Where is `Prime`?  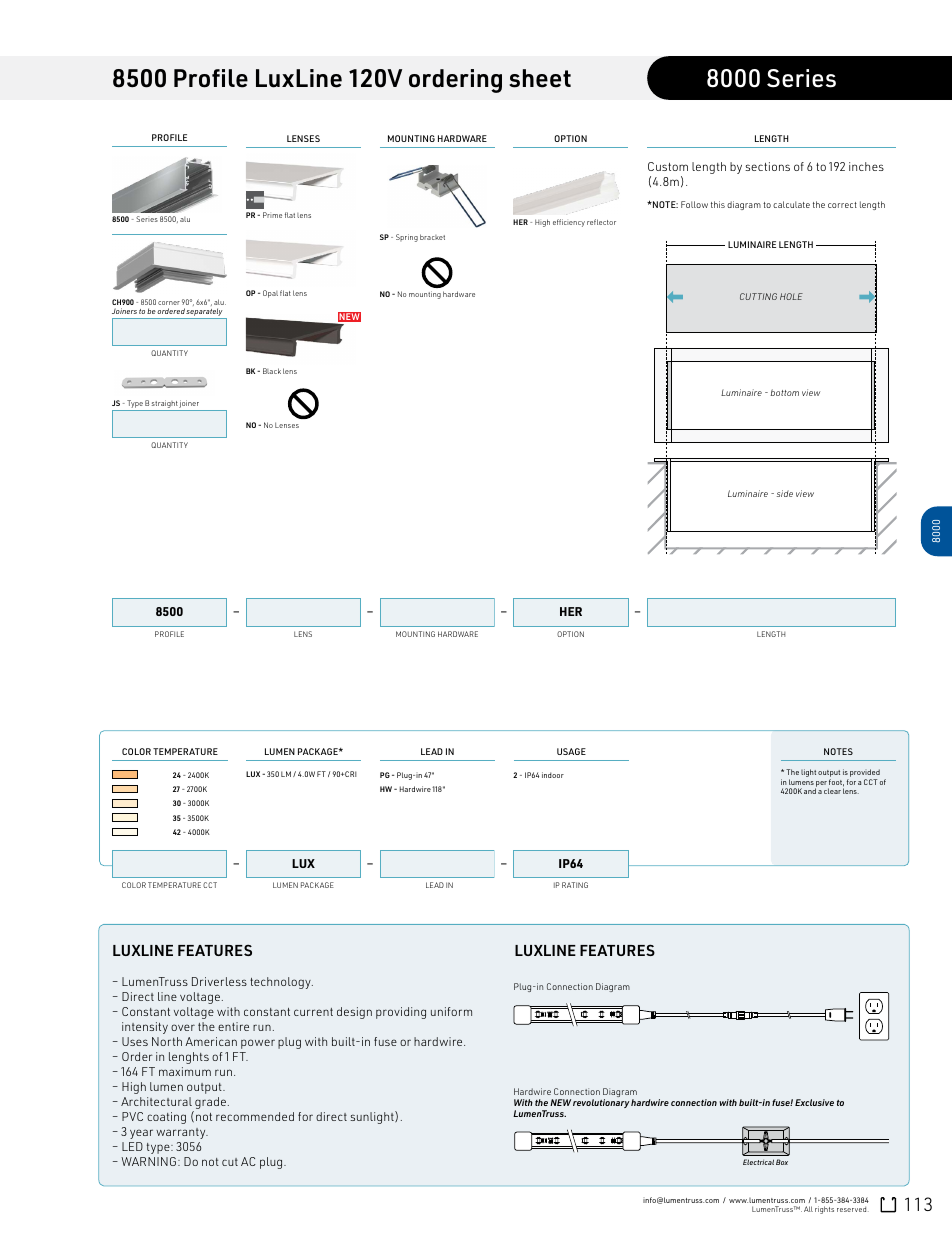
Prime is located at coordinates (272, 215).
